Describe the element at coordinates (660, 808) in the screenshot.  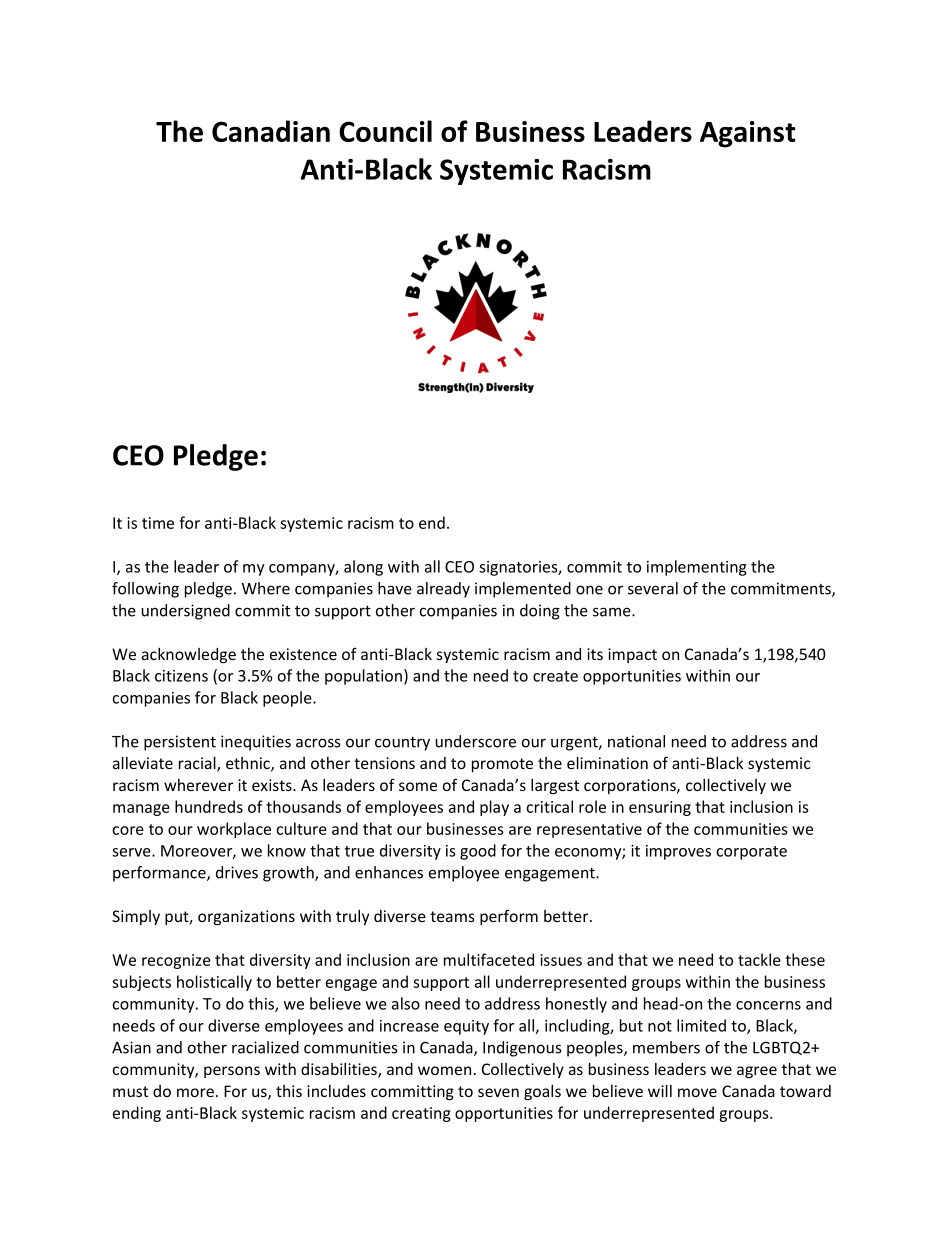
I see `ensuring` at that location.
